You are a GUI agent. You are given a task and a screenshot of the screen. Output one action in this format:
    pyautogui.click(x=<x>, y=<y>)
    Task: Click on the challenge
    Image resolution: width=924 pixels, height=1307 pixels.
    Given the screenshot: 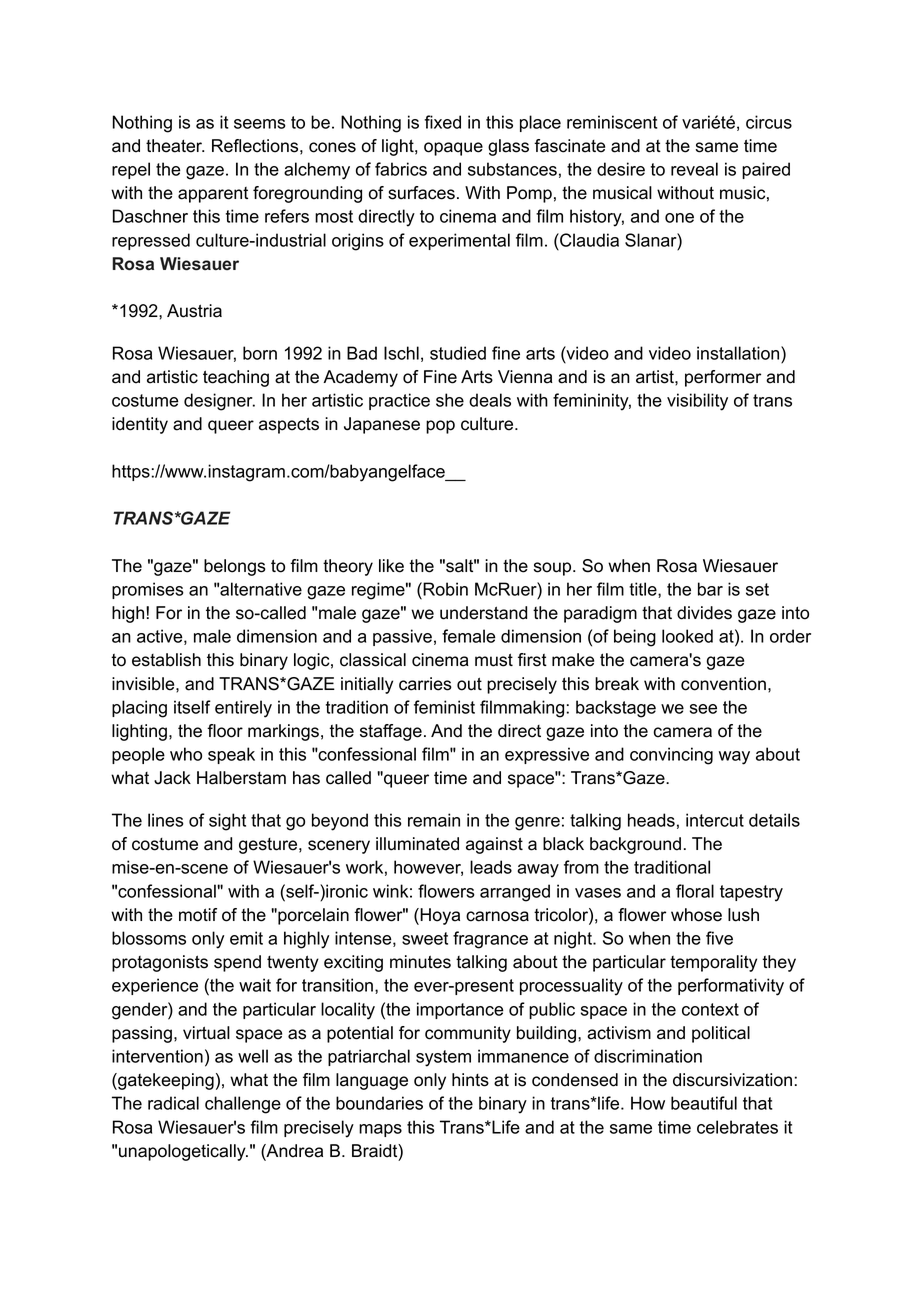 What is the action you would take?
    pyautogui.click(x=243, y=1105)
